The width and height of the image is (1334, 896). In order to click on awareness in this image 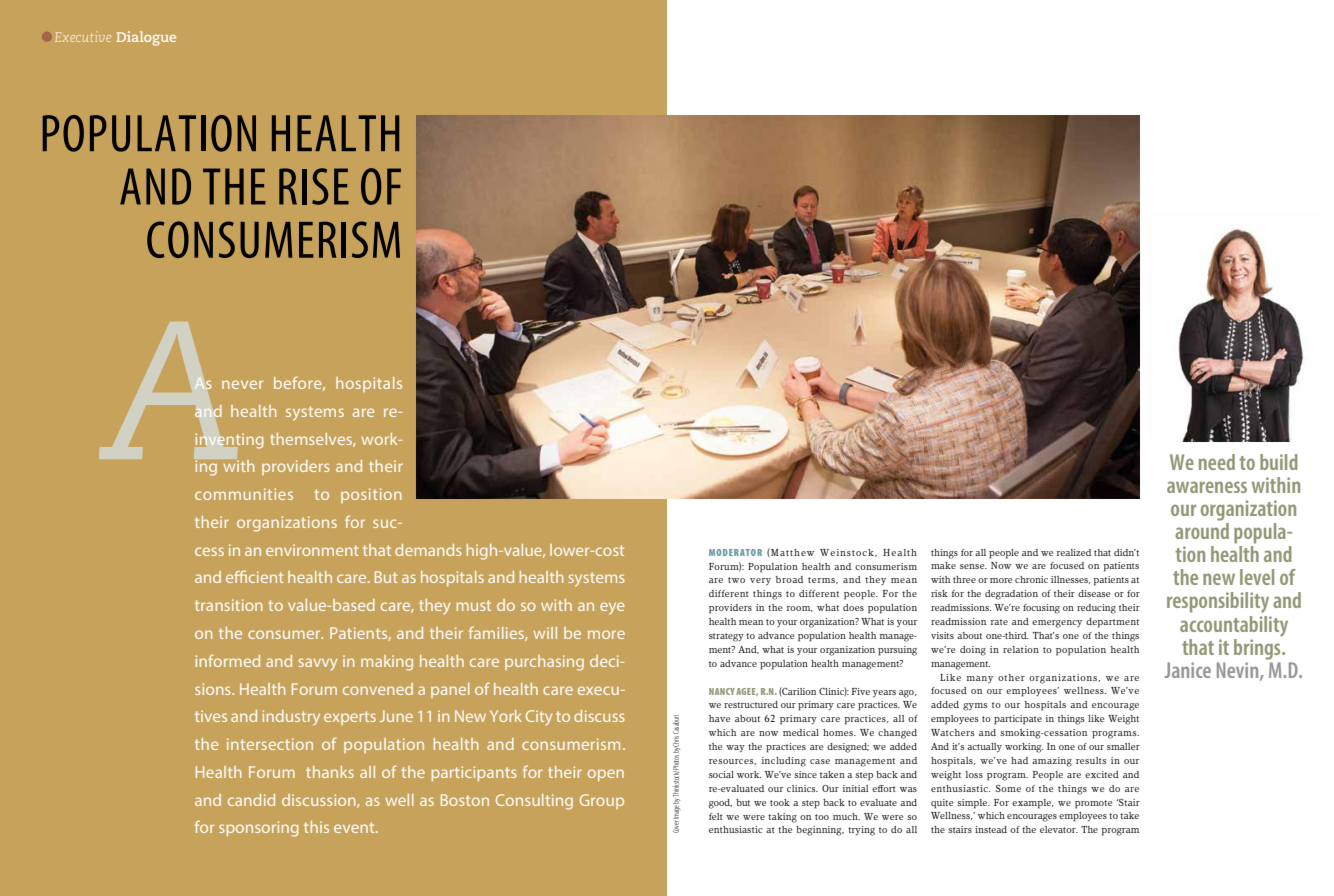, I will do `click(1207, 487)`.
